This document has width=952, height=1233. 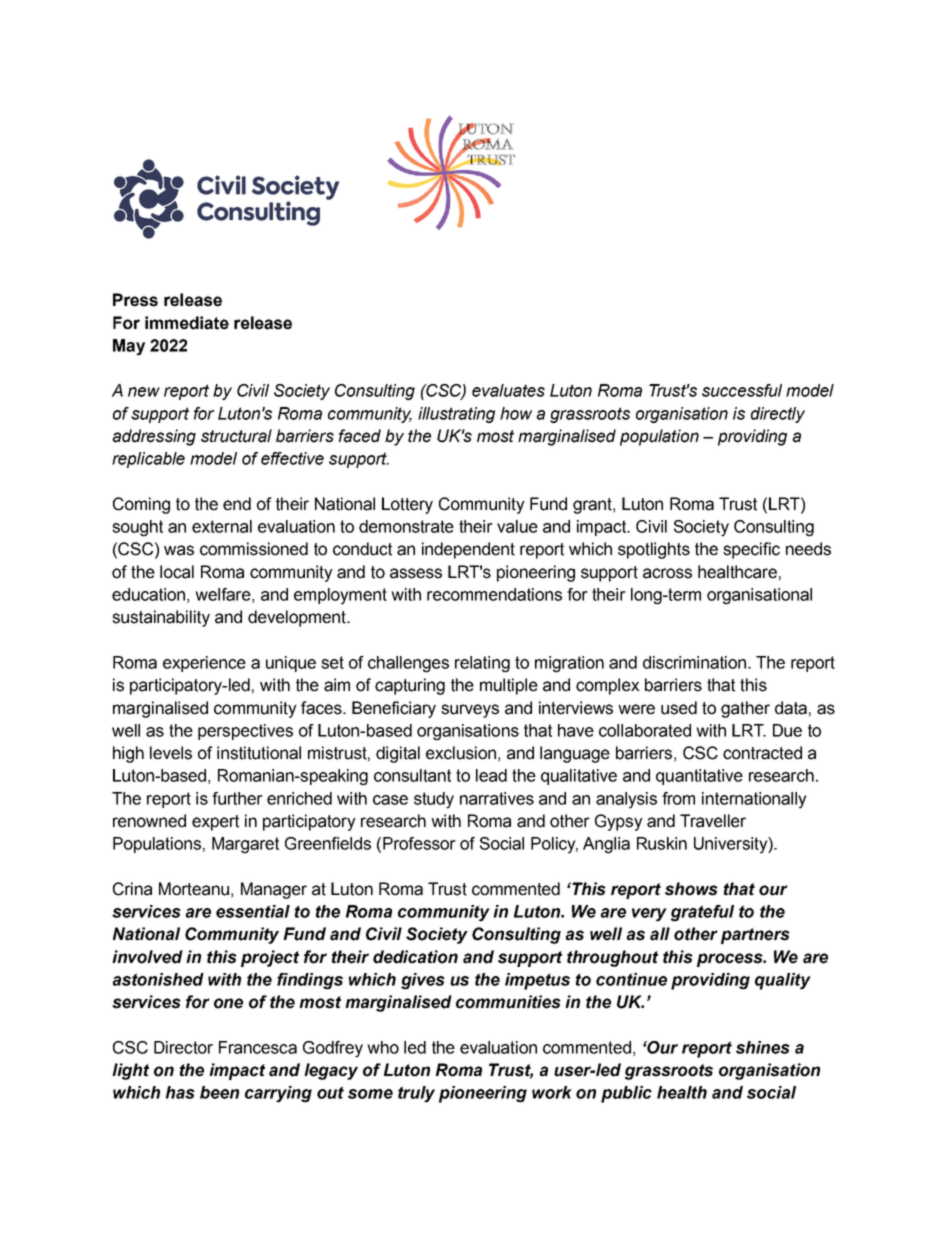 What do you see at coordinates (742, 390) in the document?
I see `successful` at bounding box center [742, 390].
